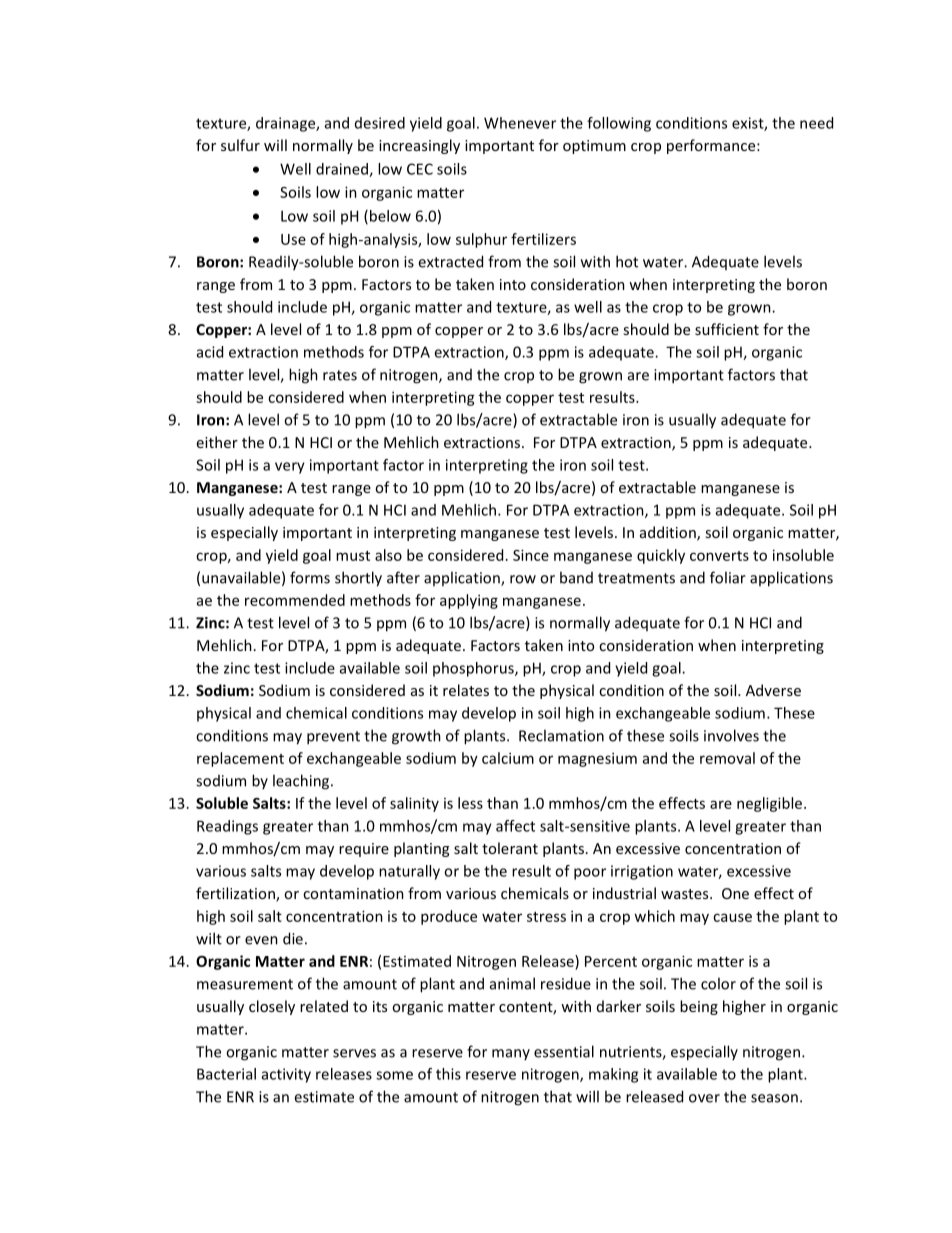 The width and height of the page is (952, 1233). What do you see at coordinates (295, 600) in the page?
I see `recommended` at bounding box center [295, 600].
